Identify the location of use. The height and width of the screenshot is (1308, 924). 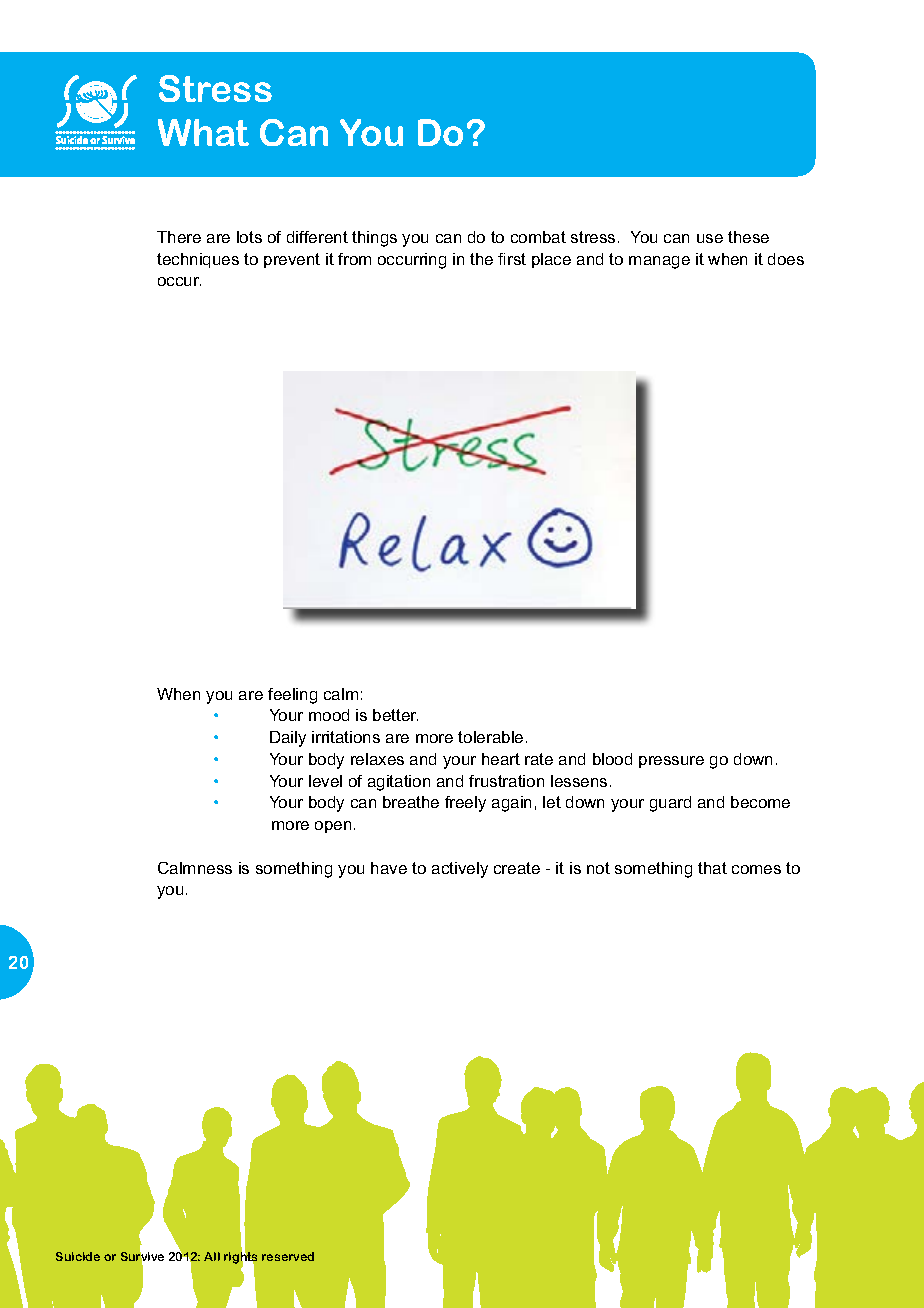
(710, 238).
